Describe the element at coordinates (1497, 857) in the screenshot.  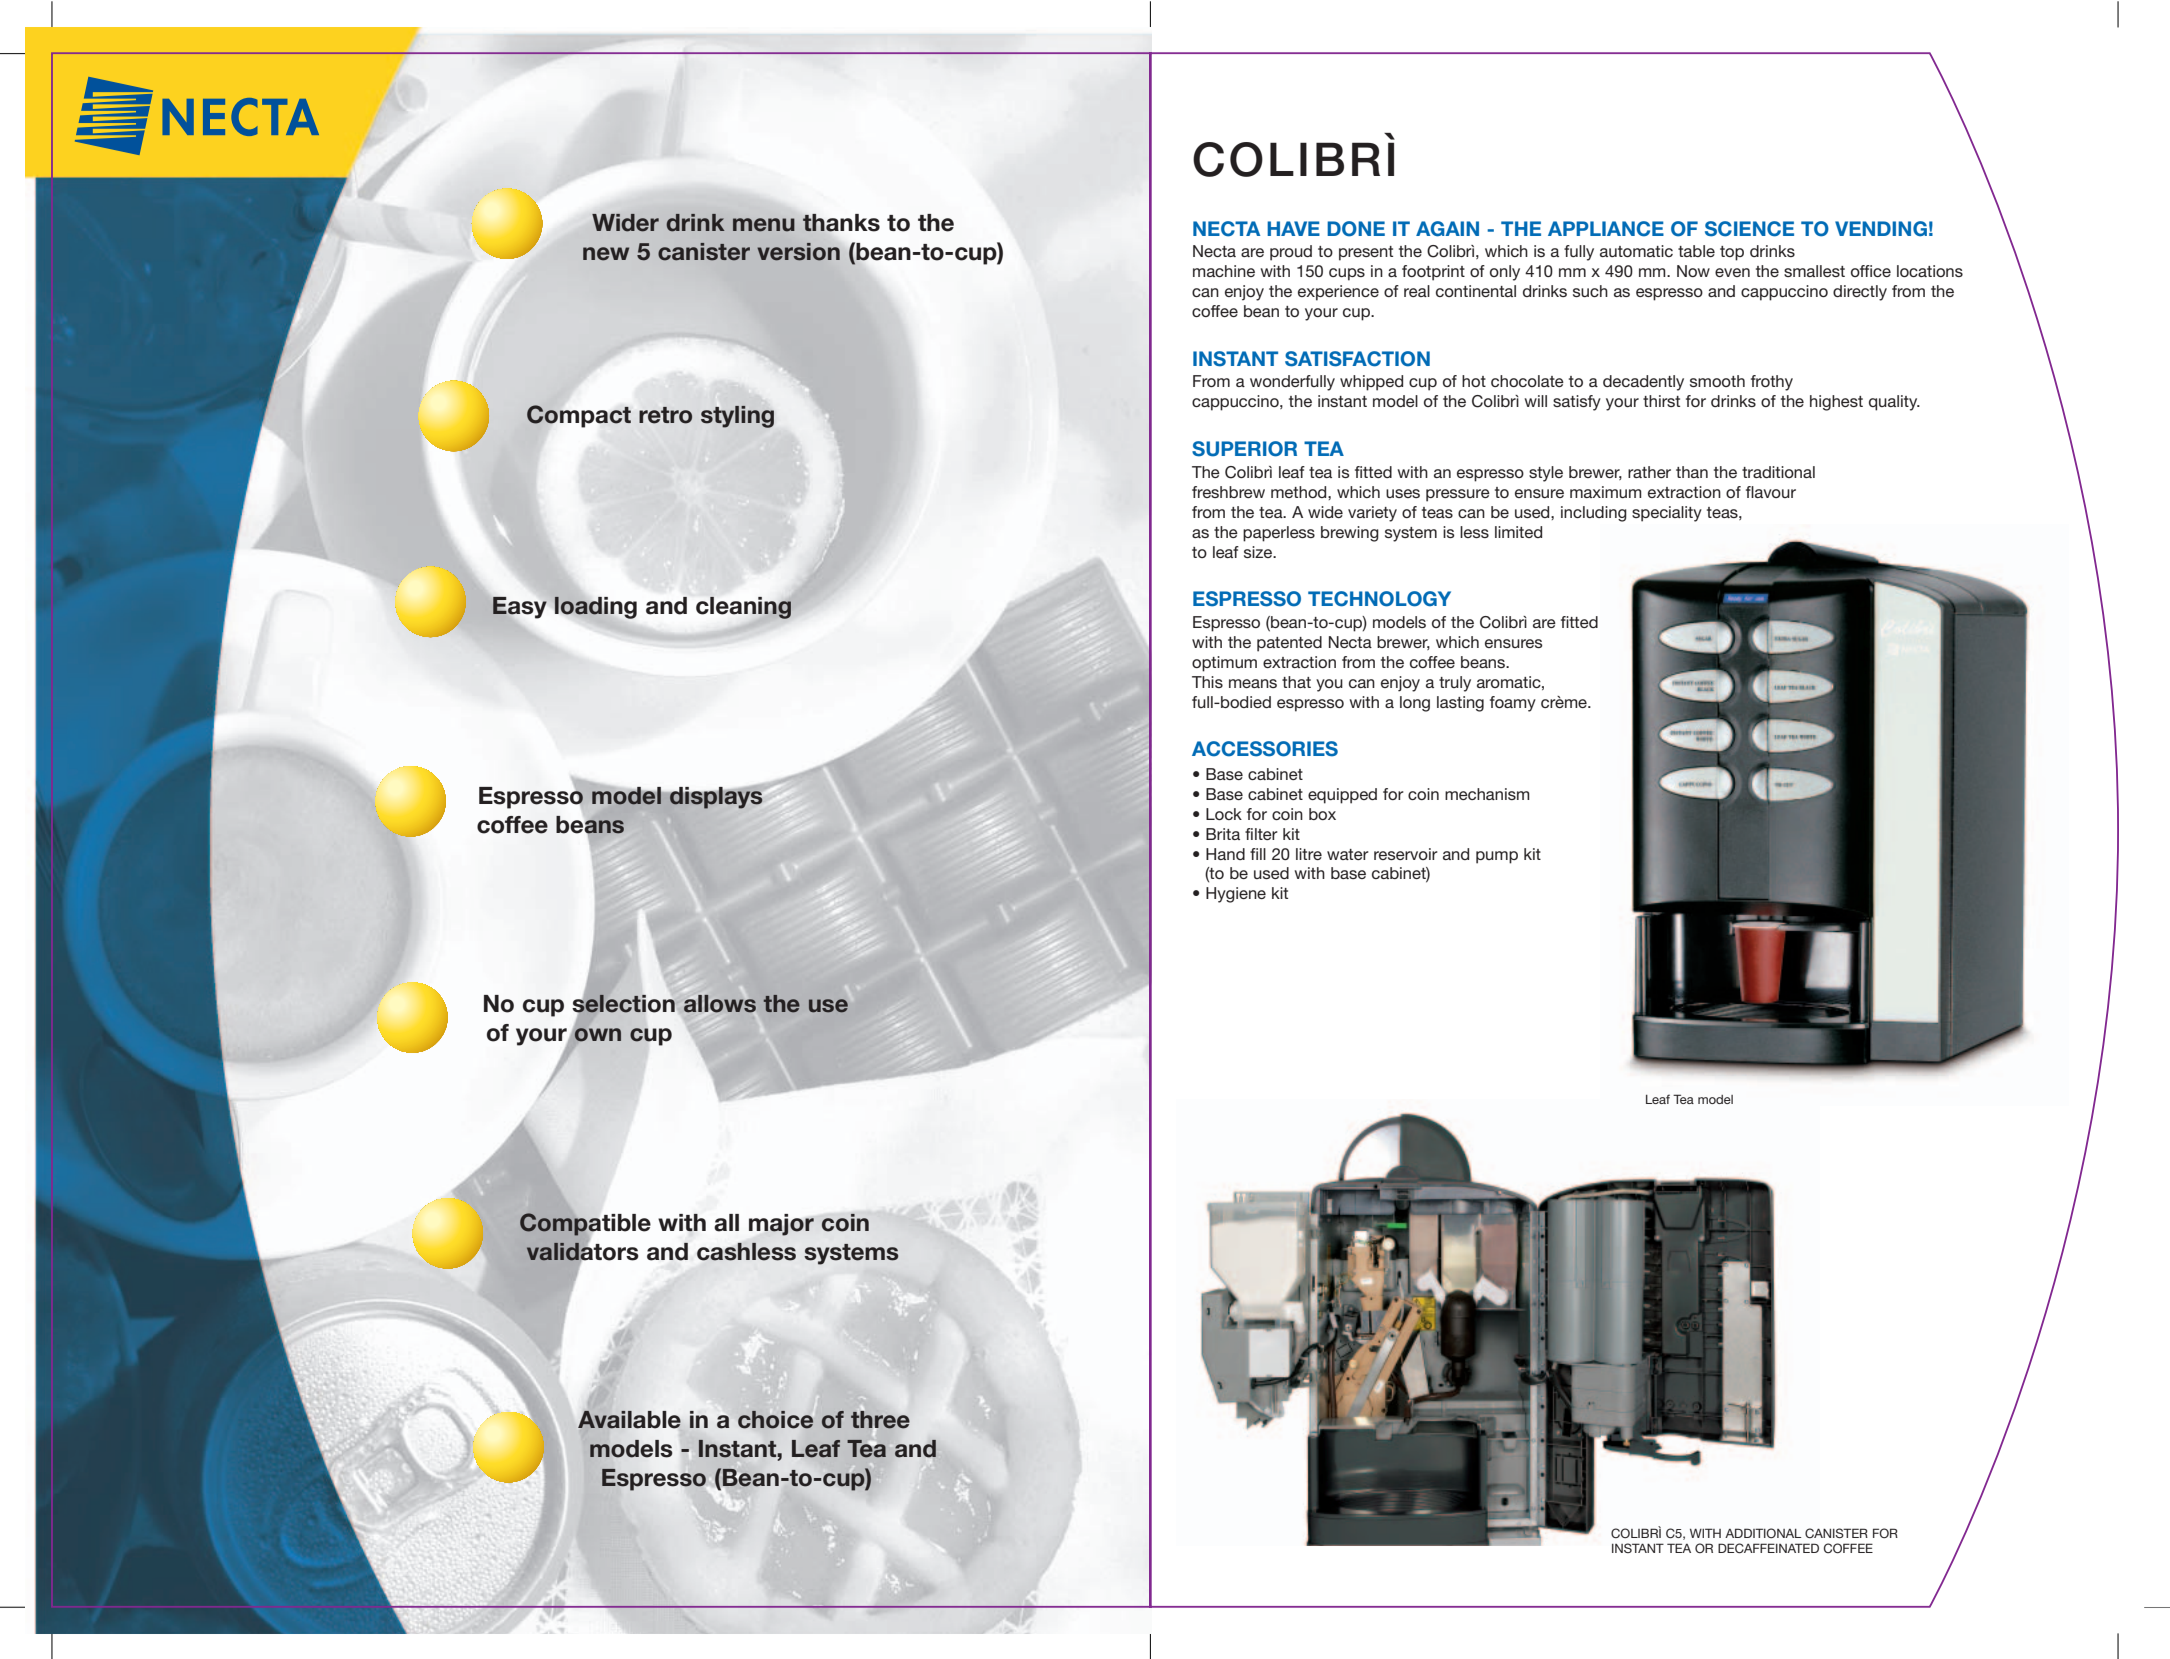
I see `pump` at that location.
